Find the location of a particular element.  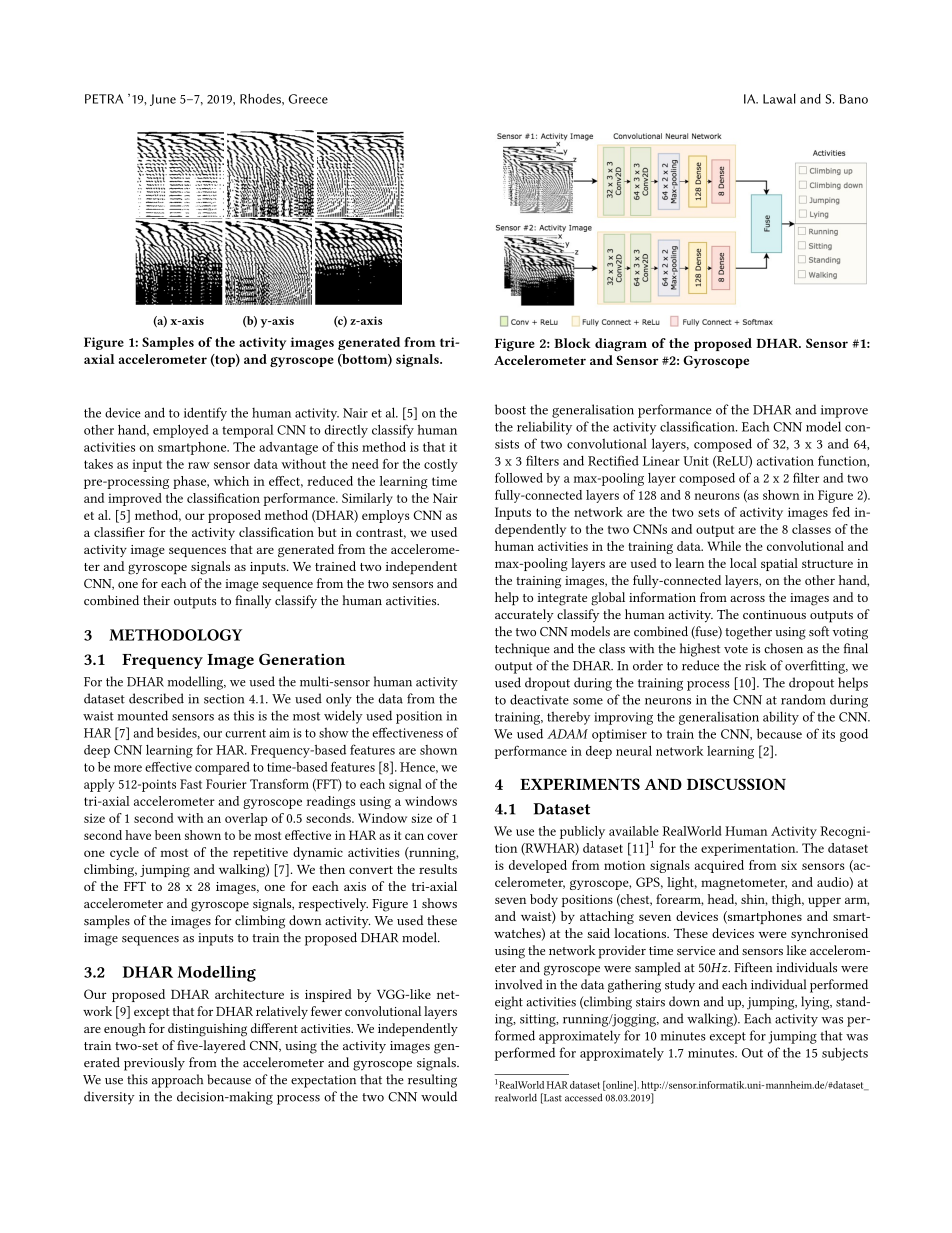

Greece is located at coordinates (308, 99).
